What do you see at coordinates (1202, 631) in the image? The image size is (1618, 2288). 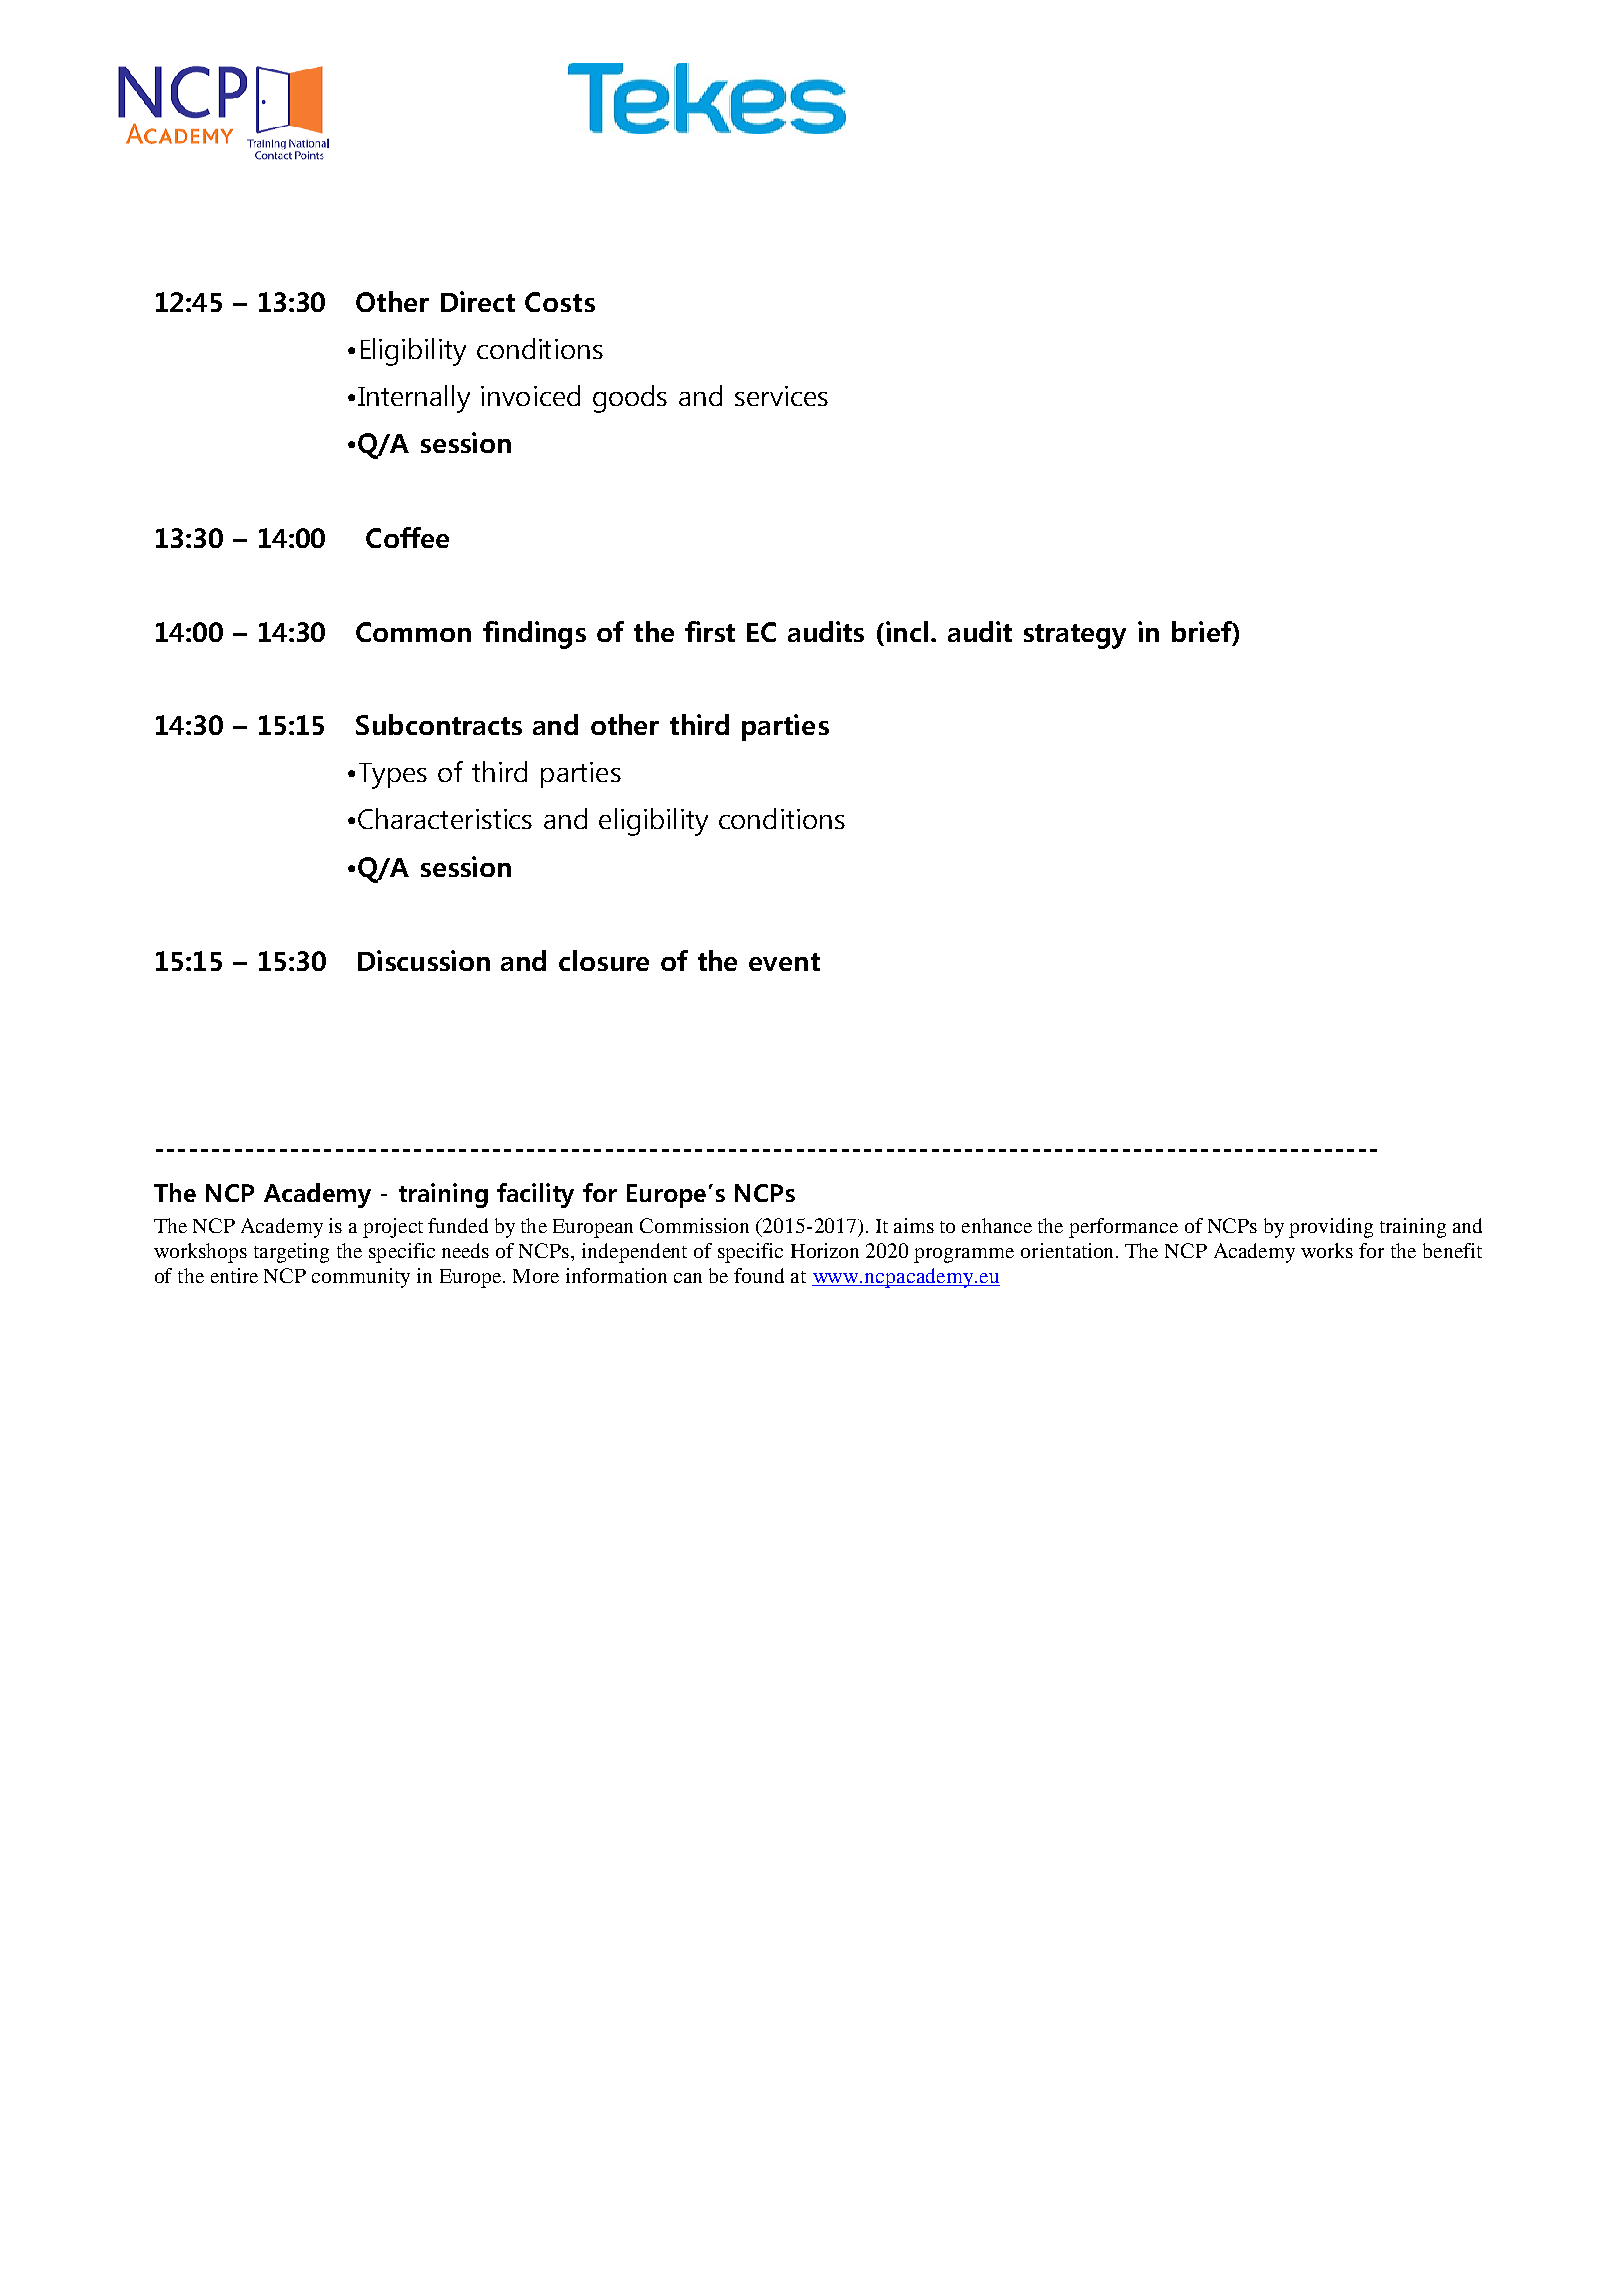 I see `brief` at bounding box center [1202, 631].
